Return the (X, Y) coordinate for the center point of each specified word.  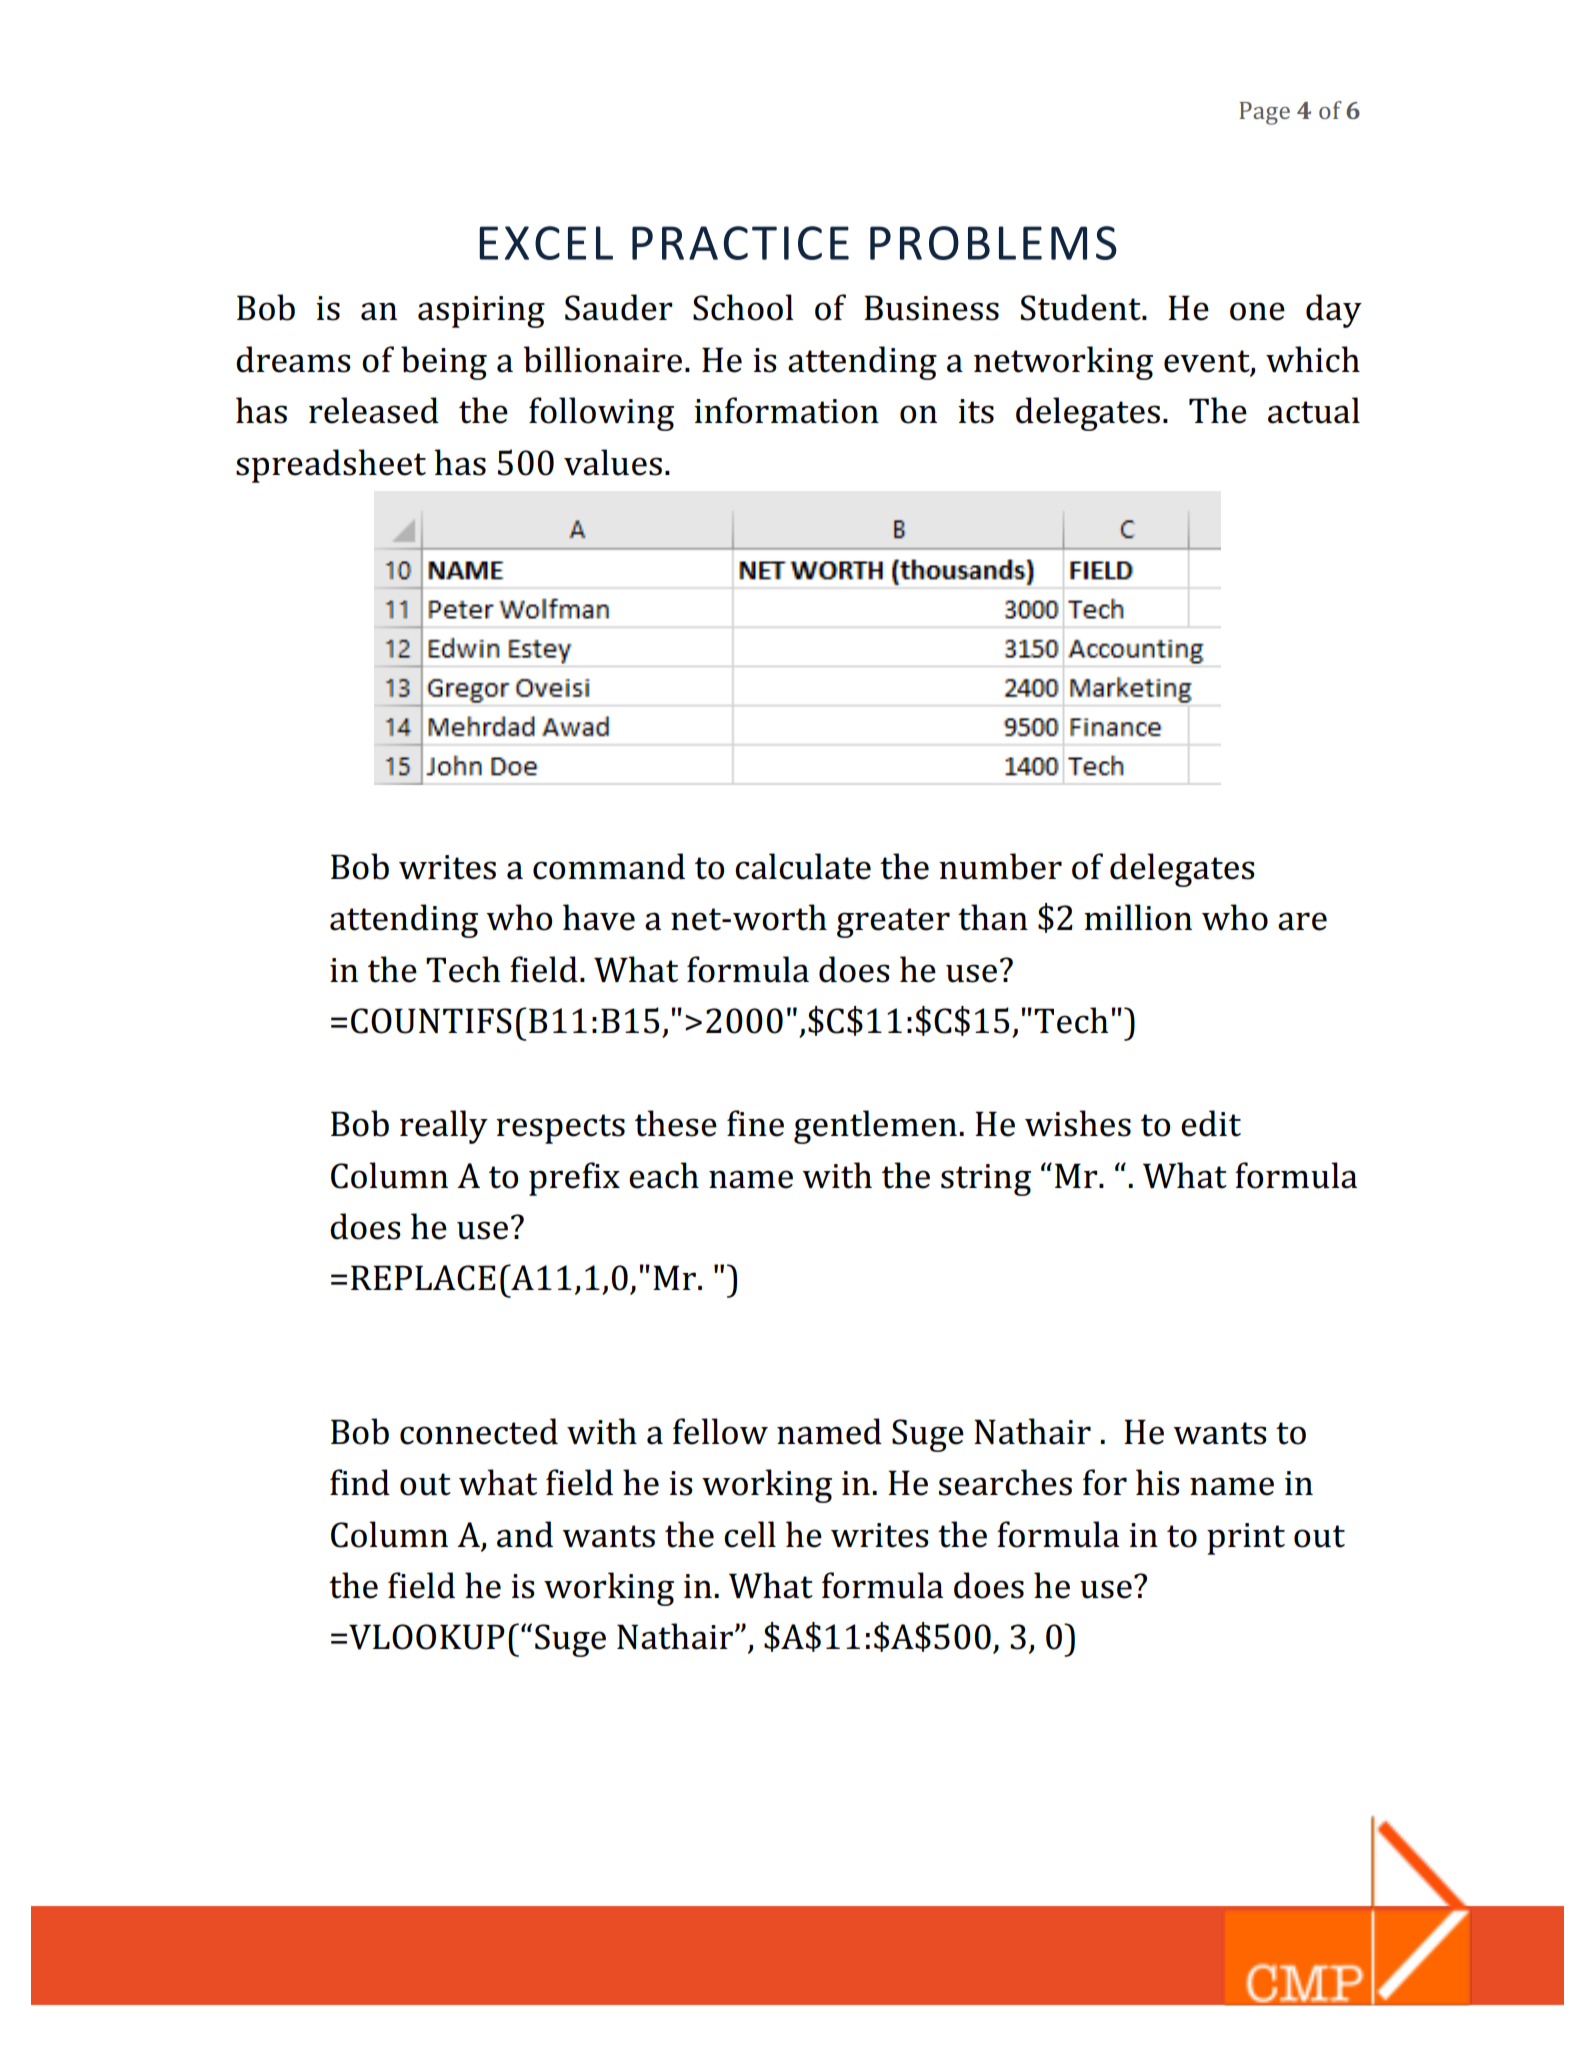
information (786, 410)
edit (1211, 1123)
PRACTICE (740, 243)
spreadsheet (331, 466)
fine (755, 1123)
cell (750, 1534)
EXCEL (546, 243)
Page (1264, 113)
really (444, 1127)
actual (1314, 410)
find (360, 1482)
